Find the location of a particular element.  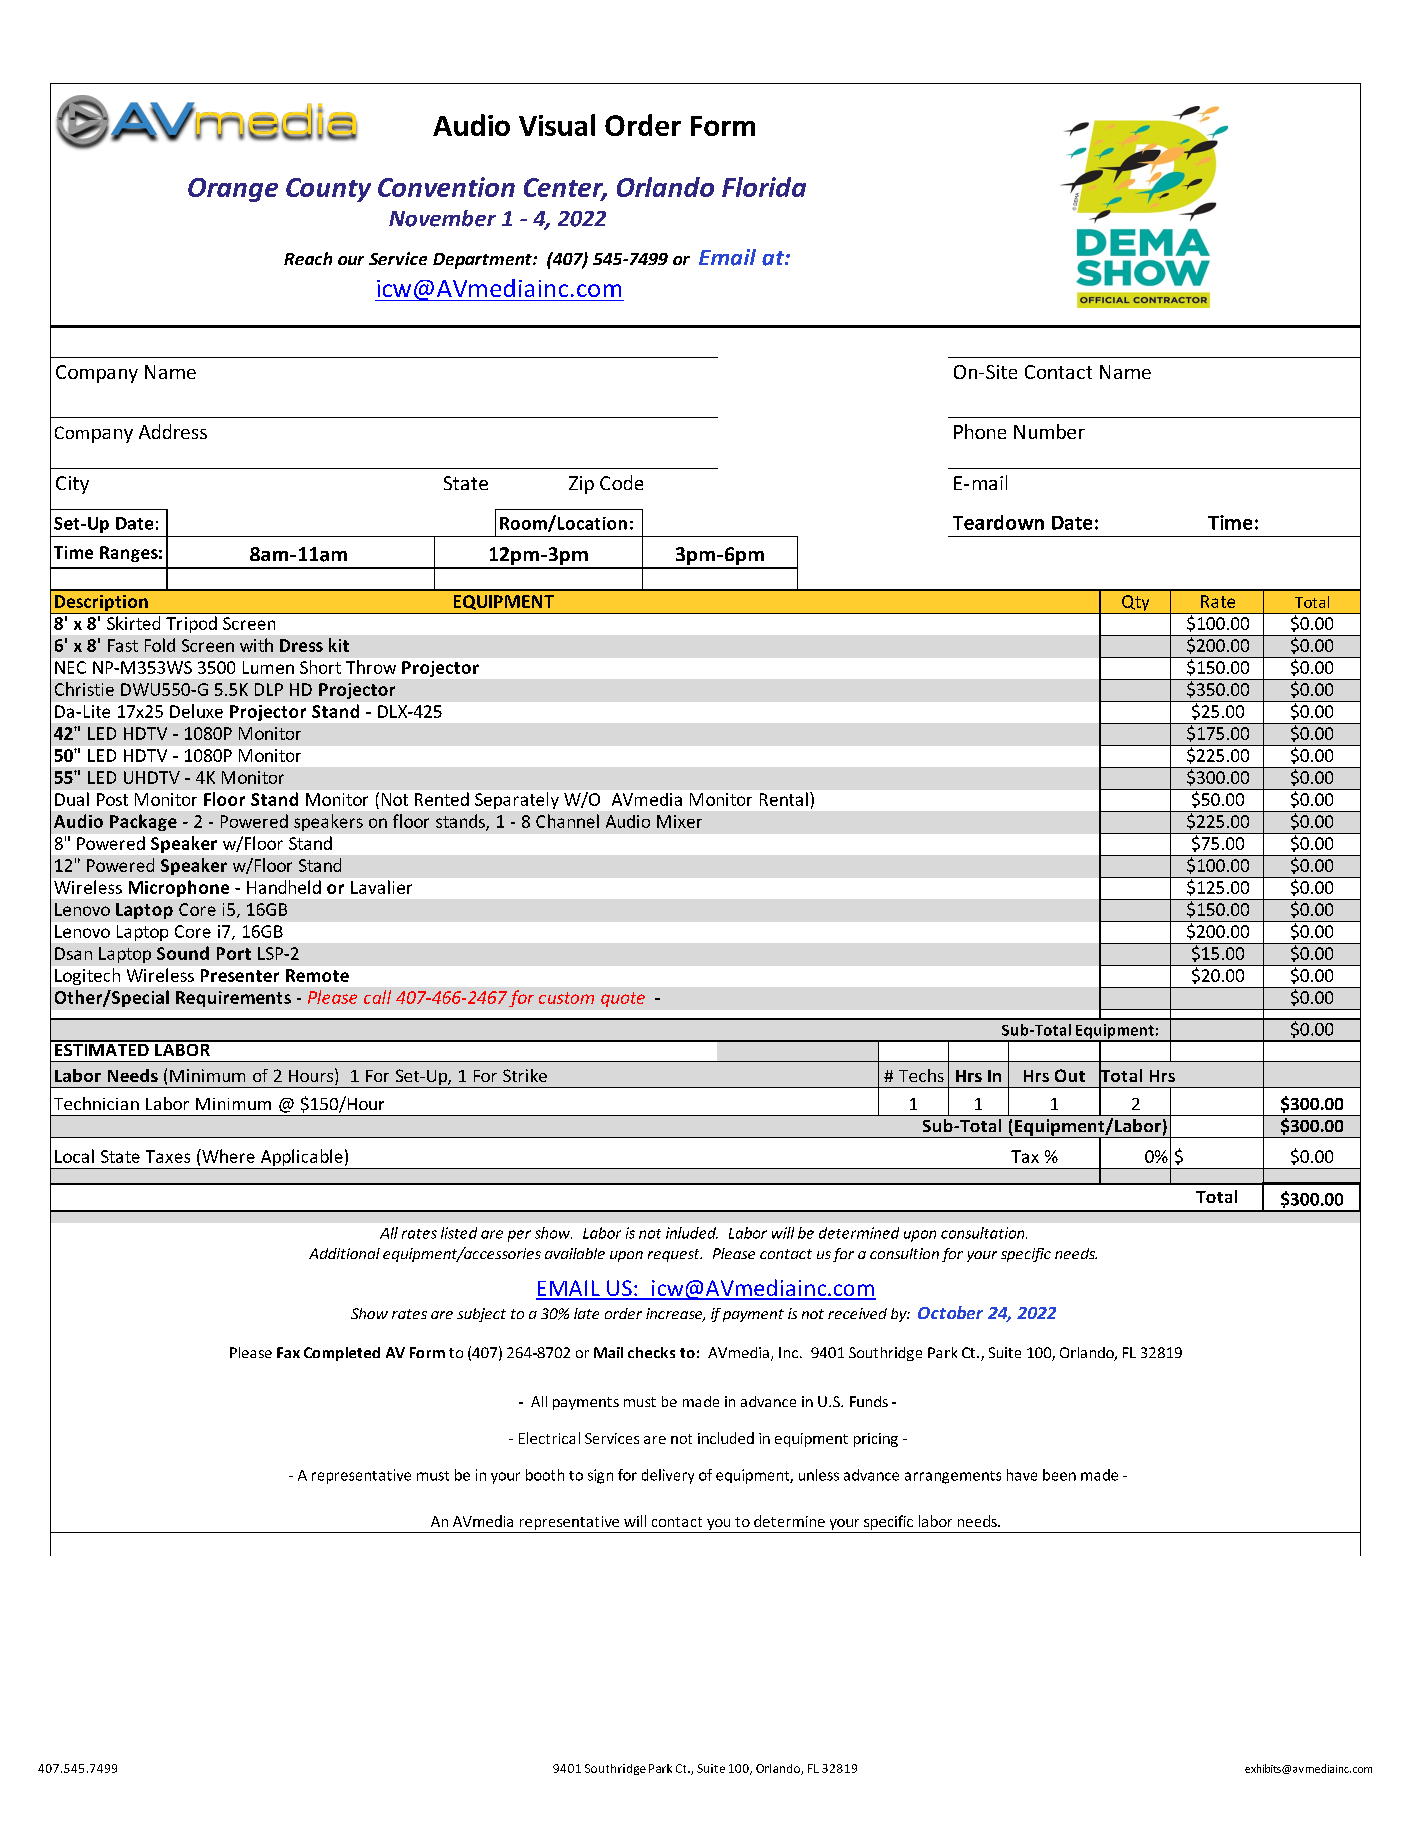

Strike is located at coordinates (525, 1075).
